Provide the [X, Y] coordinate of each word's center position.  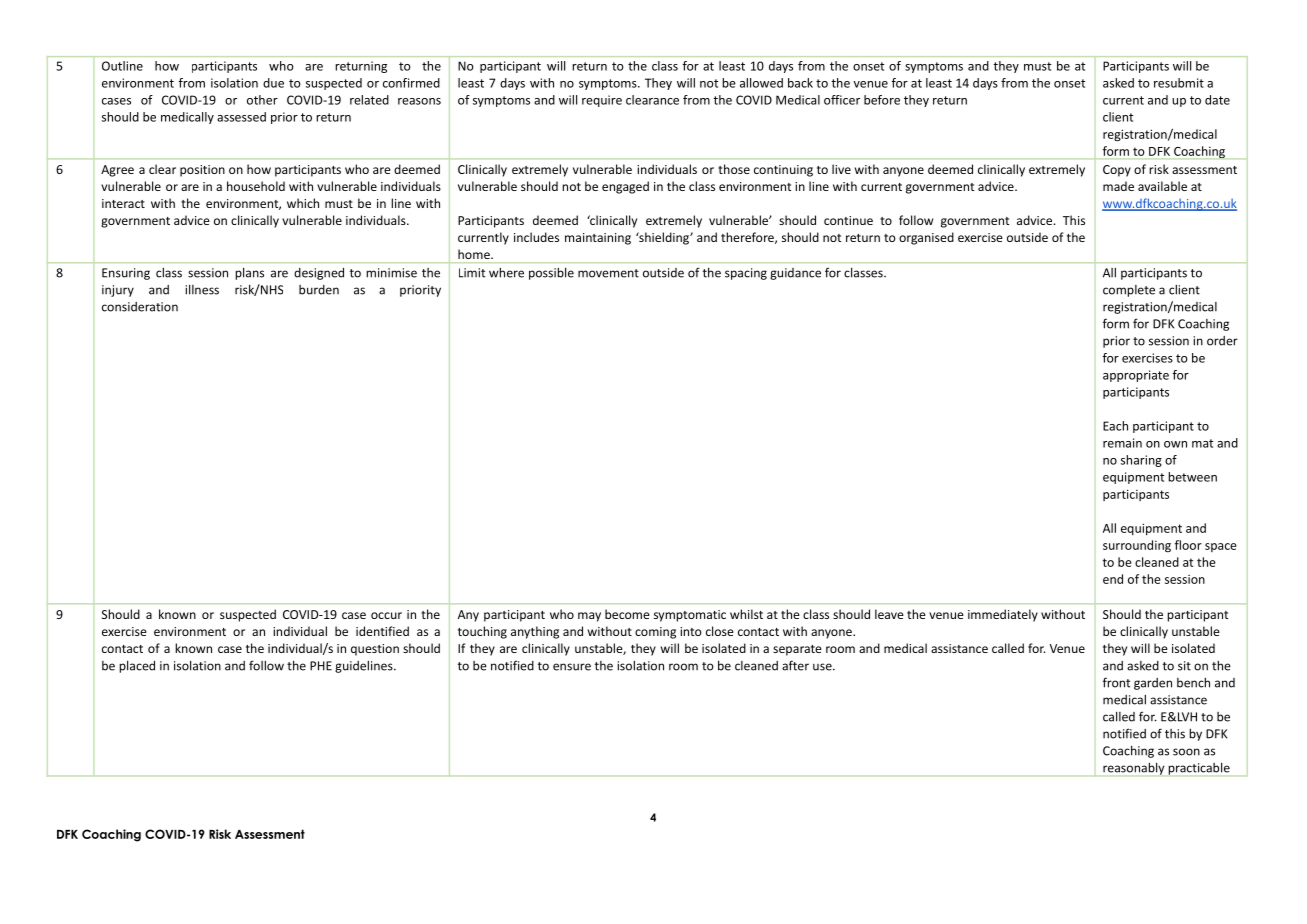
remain [1122, 443]
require [602, 101]
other [262, 100]
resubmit [1179, 83]
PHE [321, 666]
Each [1115, 426]
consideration [140, 307]
